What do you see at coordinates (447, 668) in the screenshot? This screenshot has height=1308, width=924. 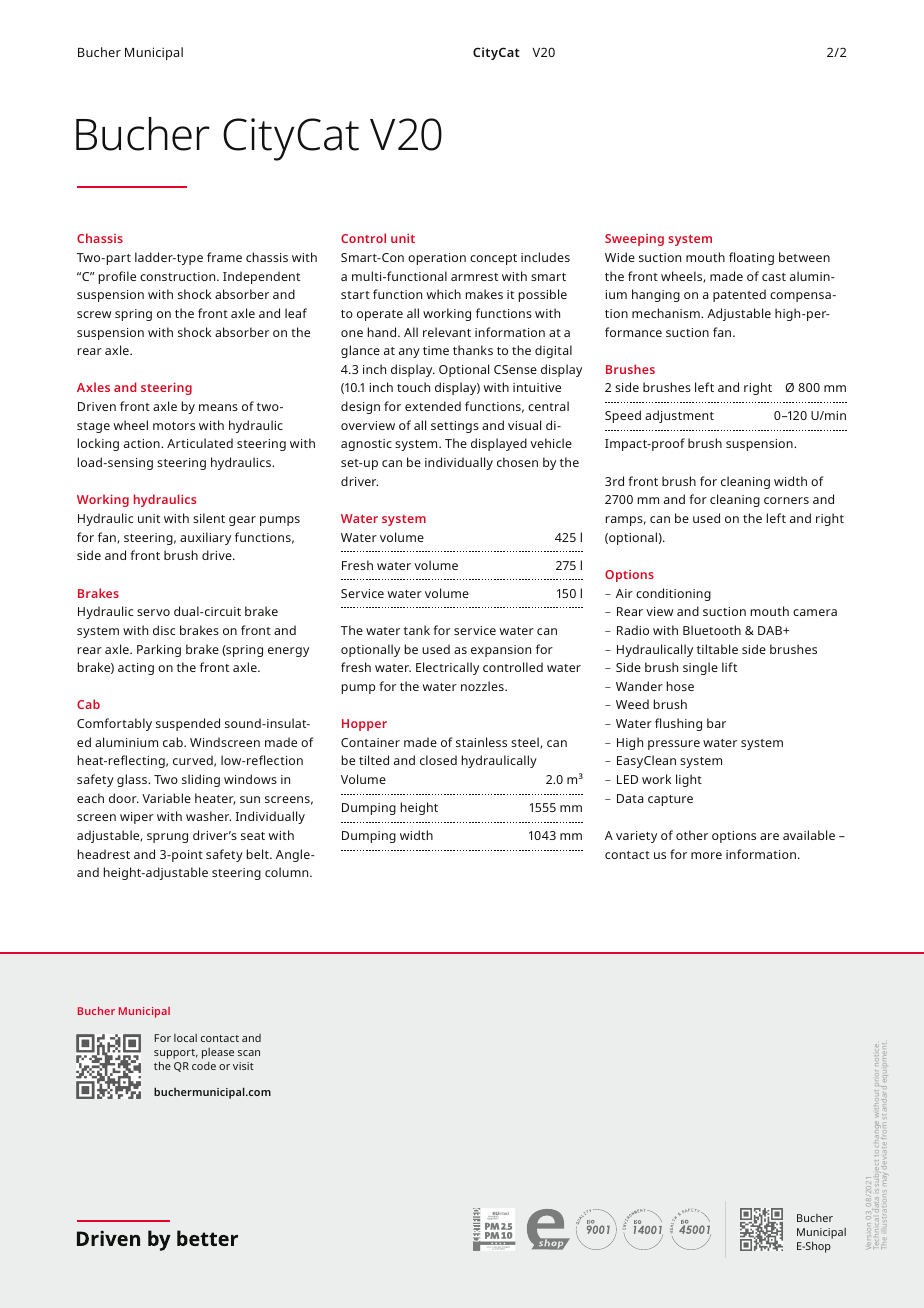 I see `Electrically` at bounding box center [447, 668].
